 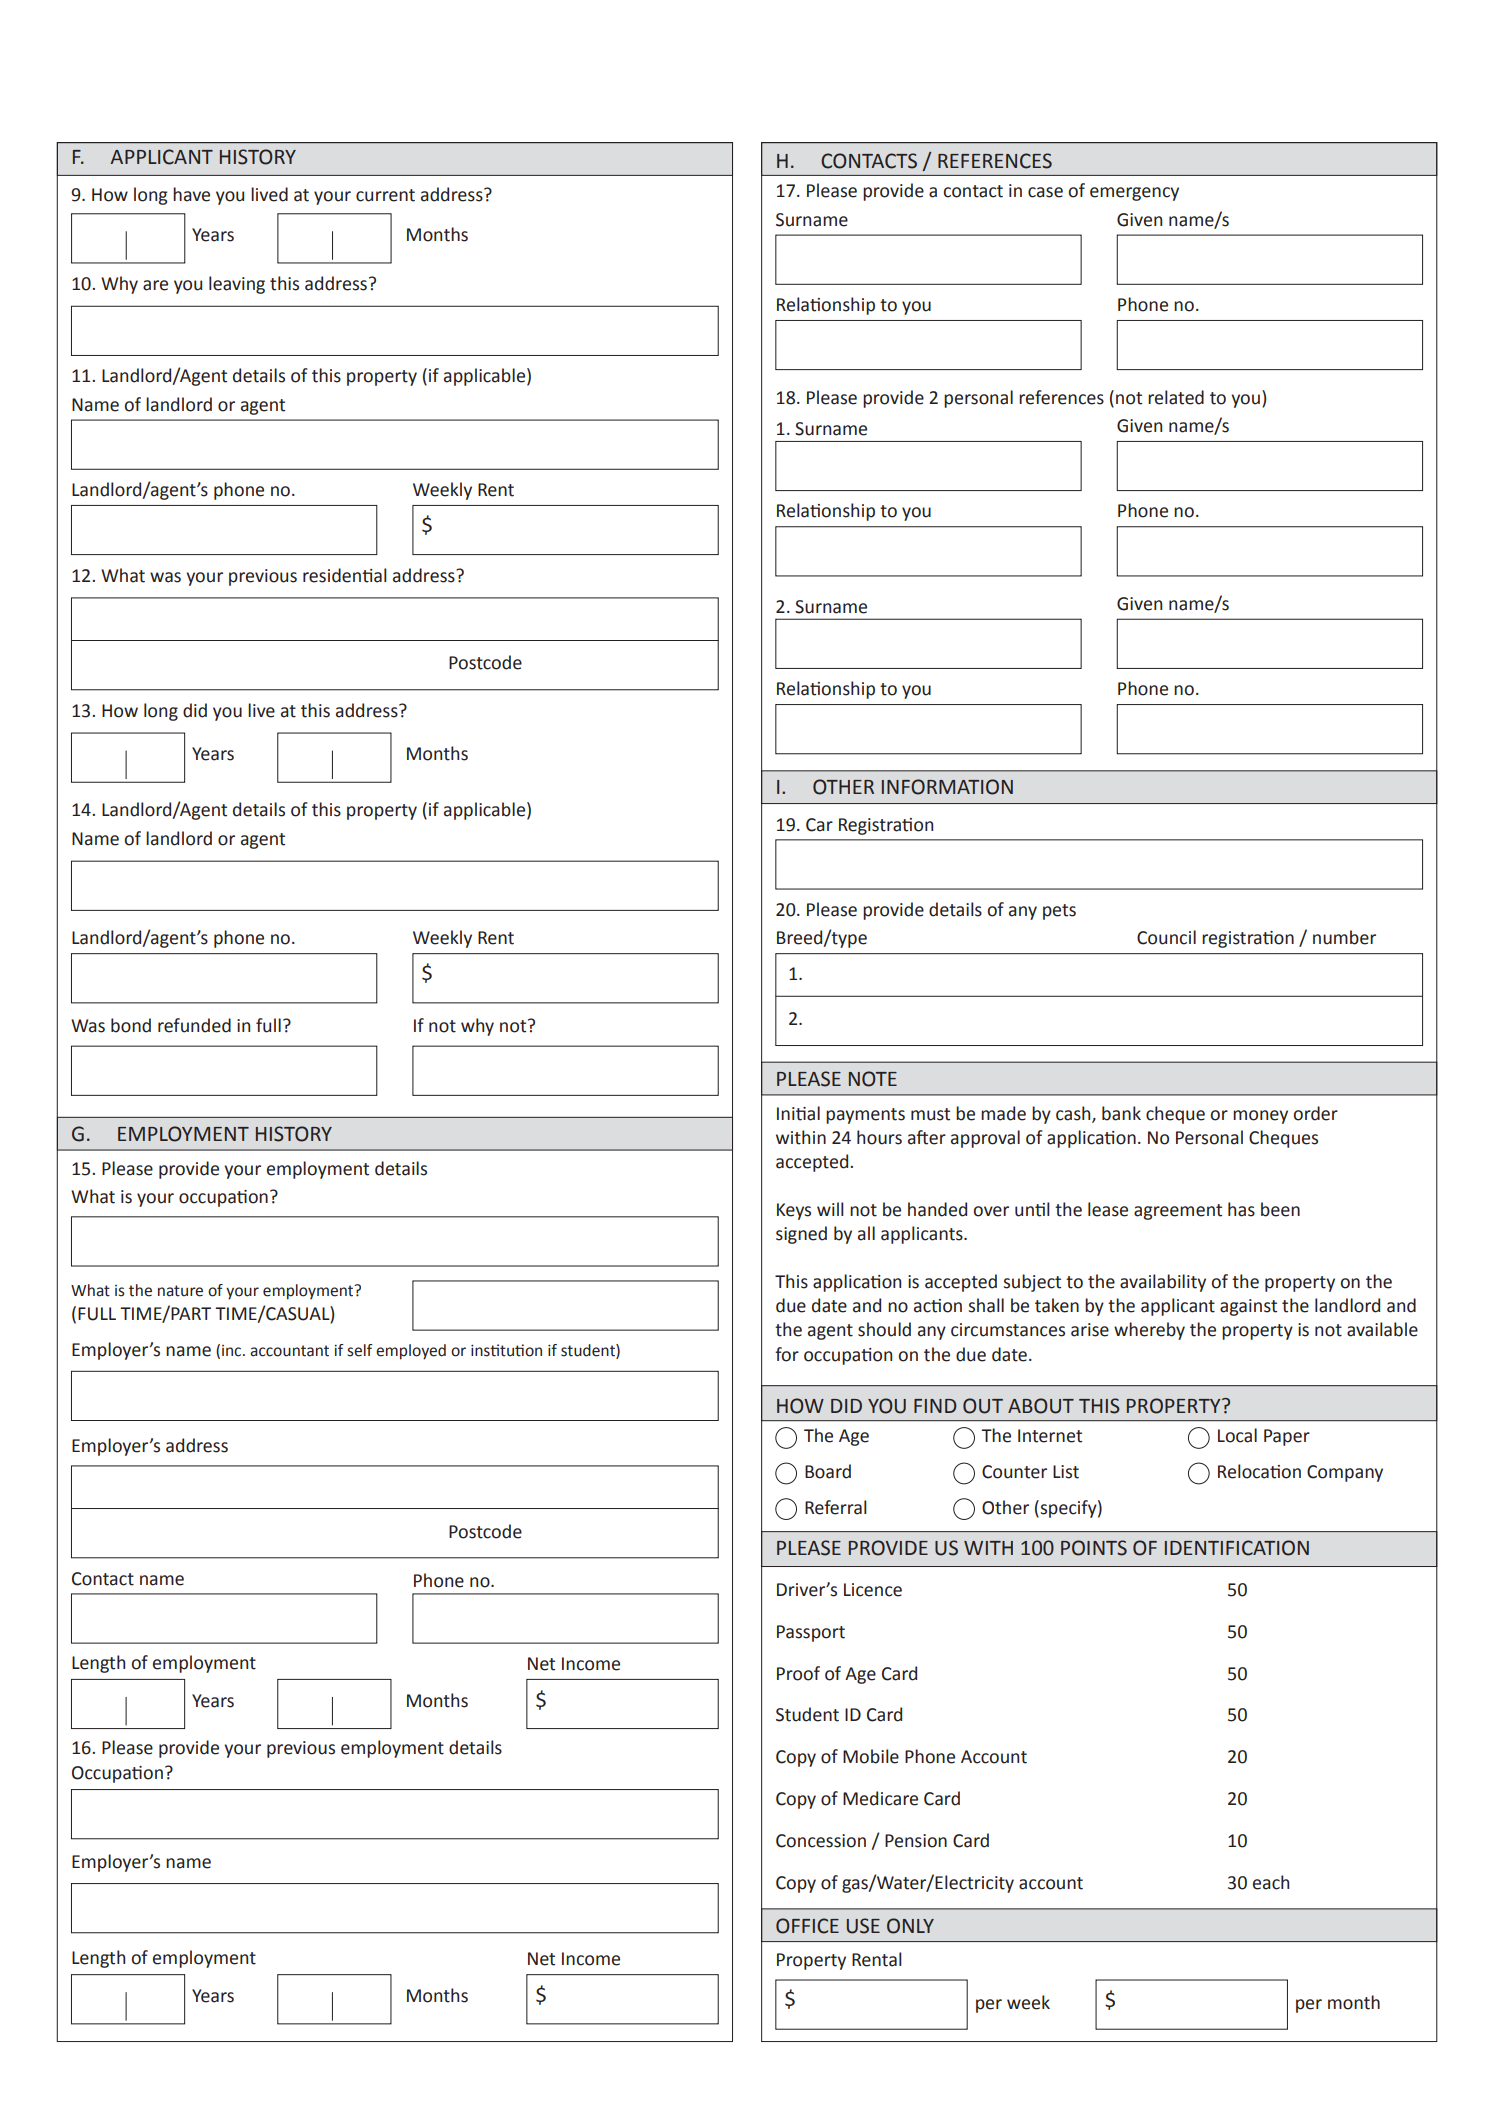 What do you see at coordinates (1260, 1117) in the image?
I see `money` at bounding box center [1260, 1117].
